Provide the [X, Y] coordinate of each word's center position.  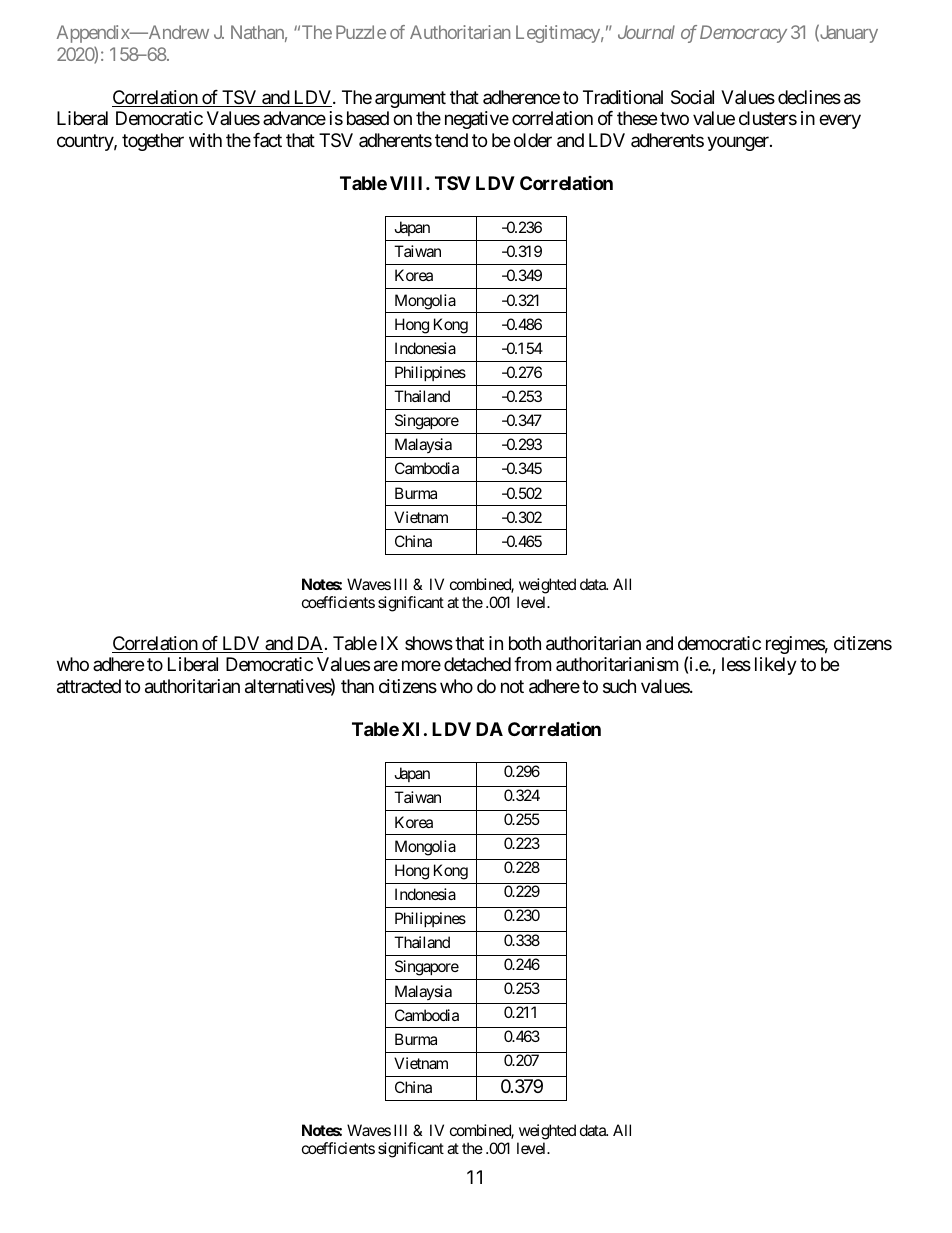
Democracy [743, 34]
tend [451, 140]
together [153, 142]
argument [410, 99]
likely [776, 666]
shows [429, 643]
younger [739, 143]
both [525, 643]
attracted [89, 686]
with [205, 140]
